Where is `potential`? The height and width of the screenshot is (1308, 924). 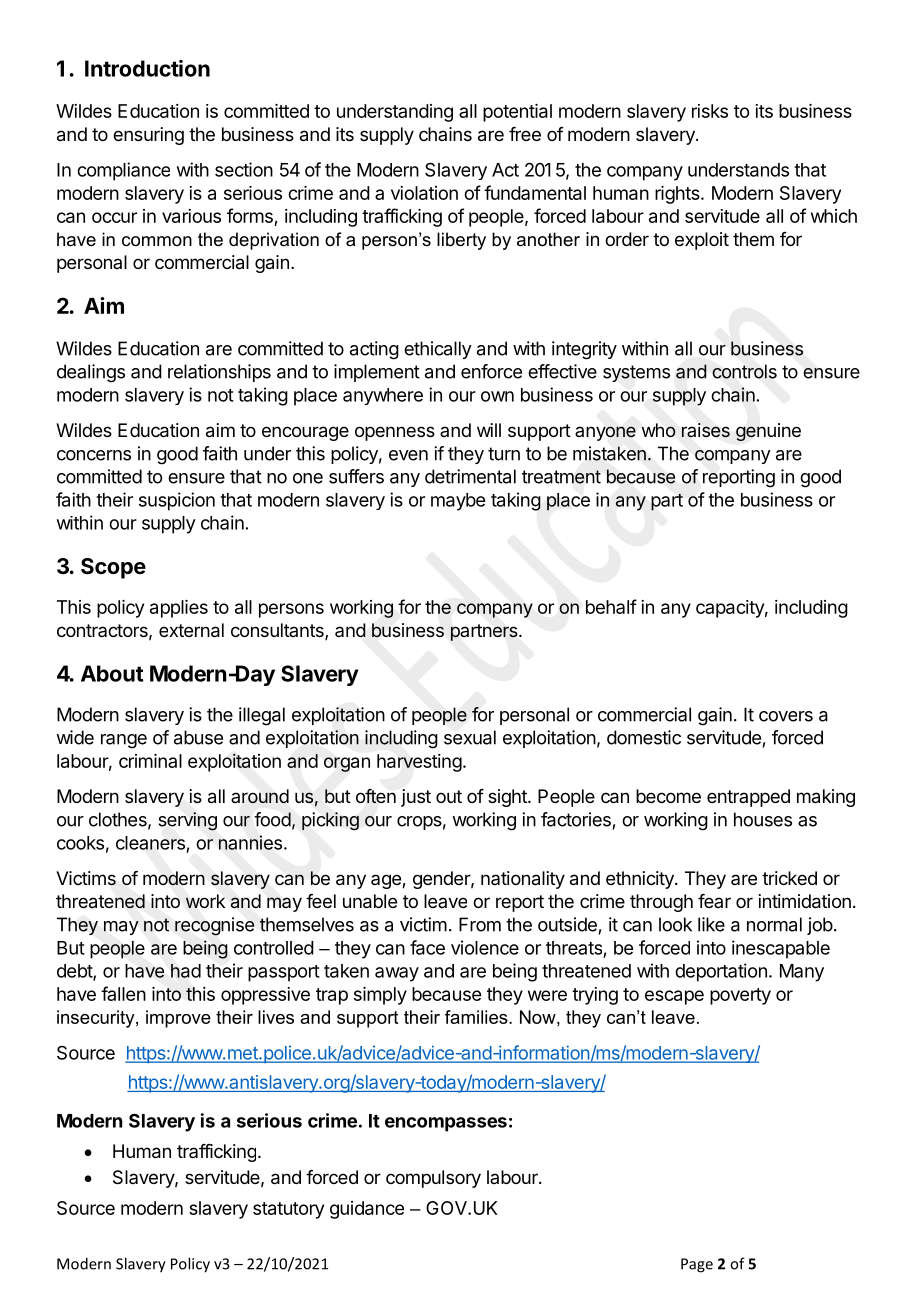
potential is located at coordinates (517, 113).
